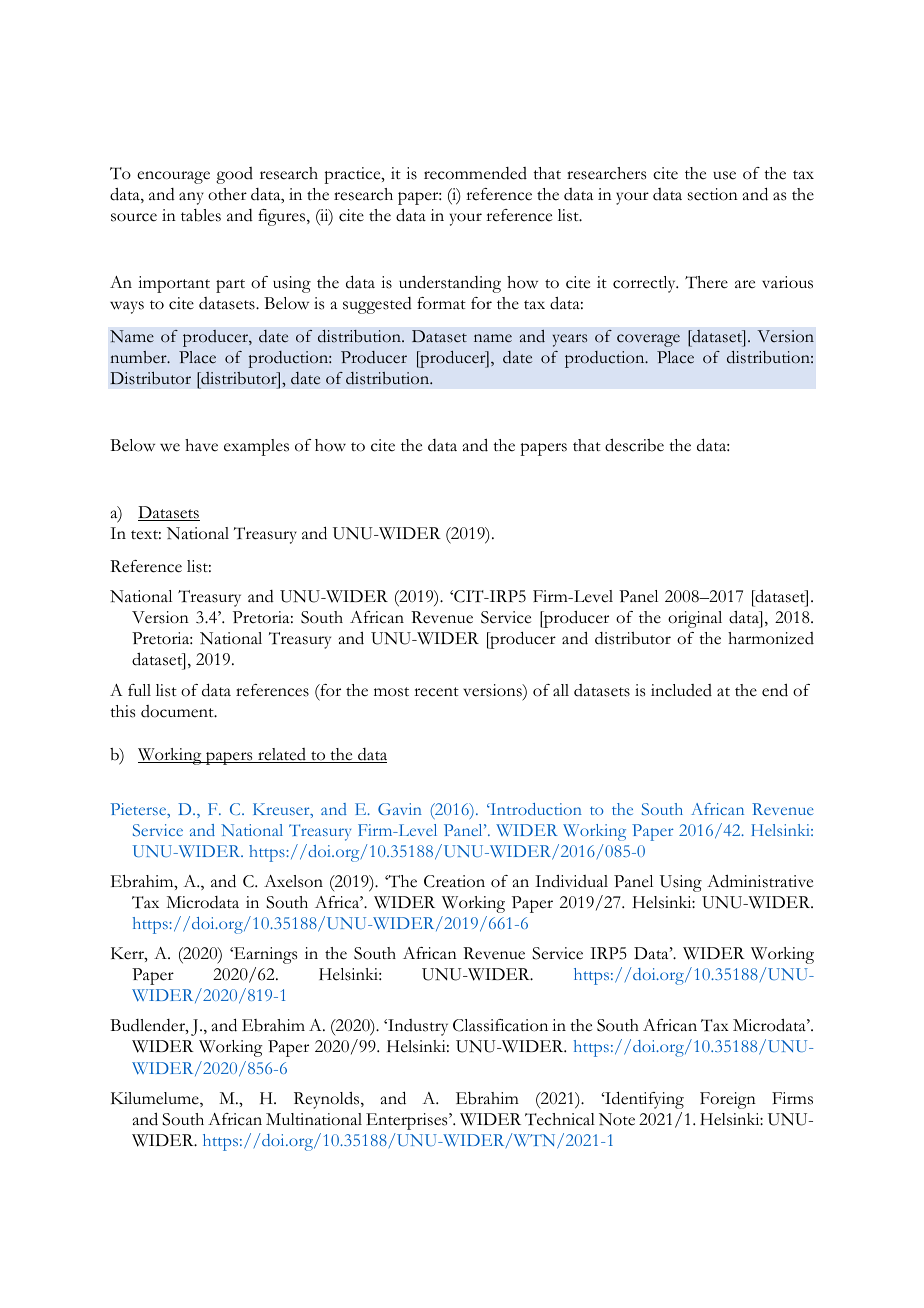  I want to click on Enterprises, so click(408, 1121).
